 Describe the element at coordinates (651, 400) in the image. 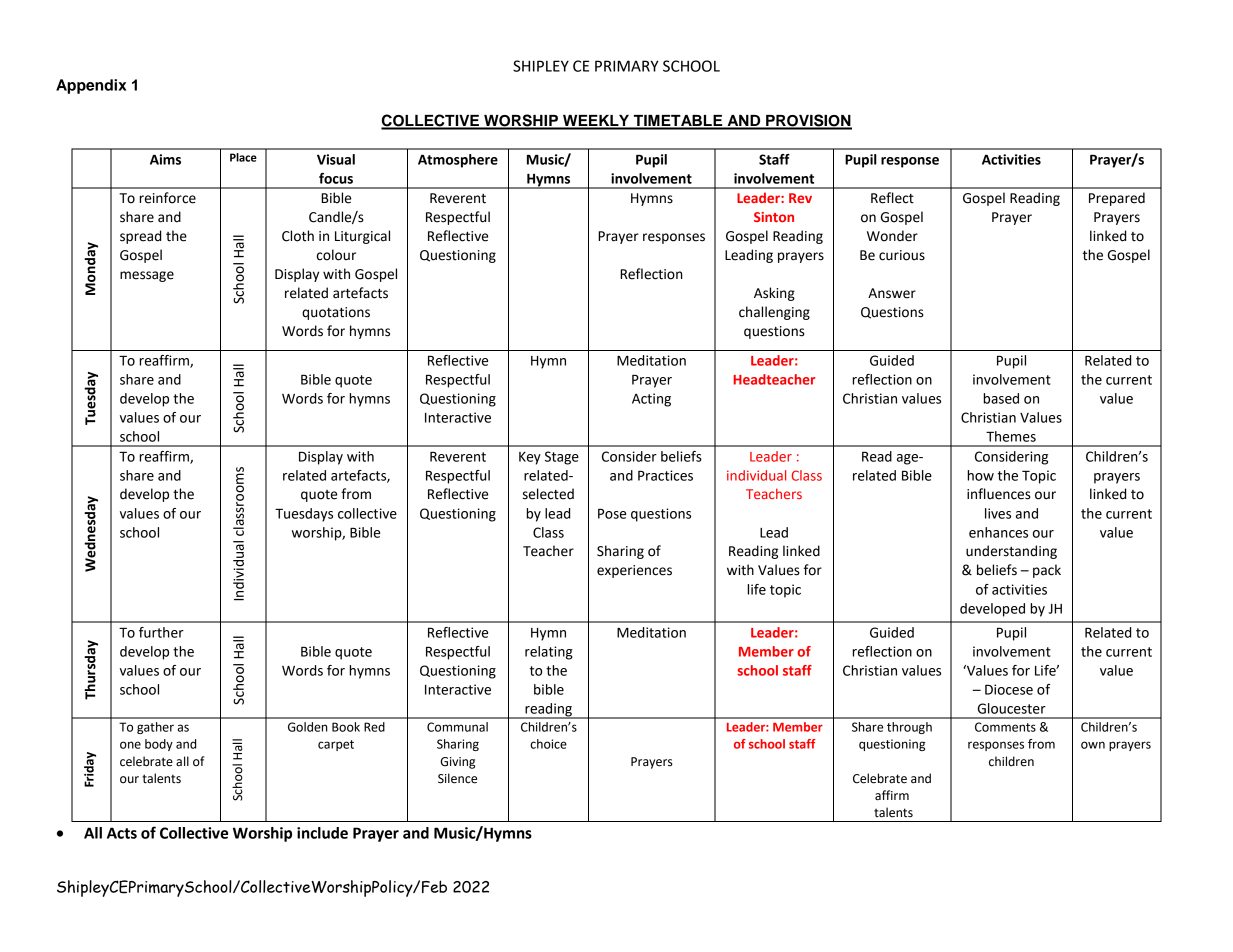

I see `Acting` at that location.
